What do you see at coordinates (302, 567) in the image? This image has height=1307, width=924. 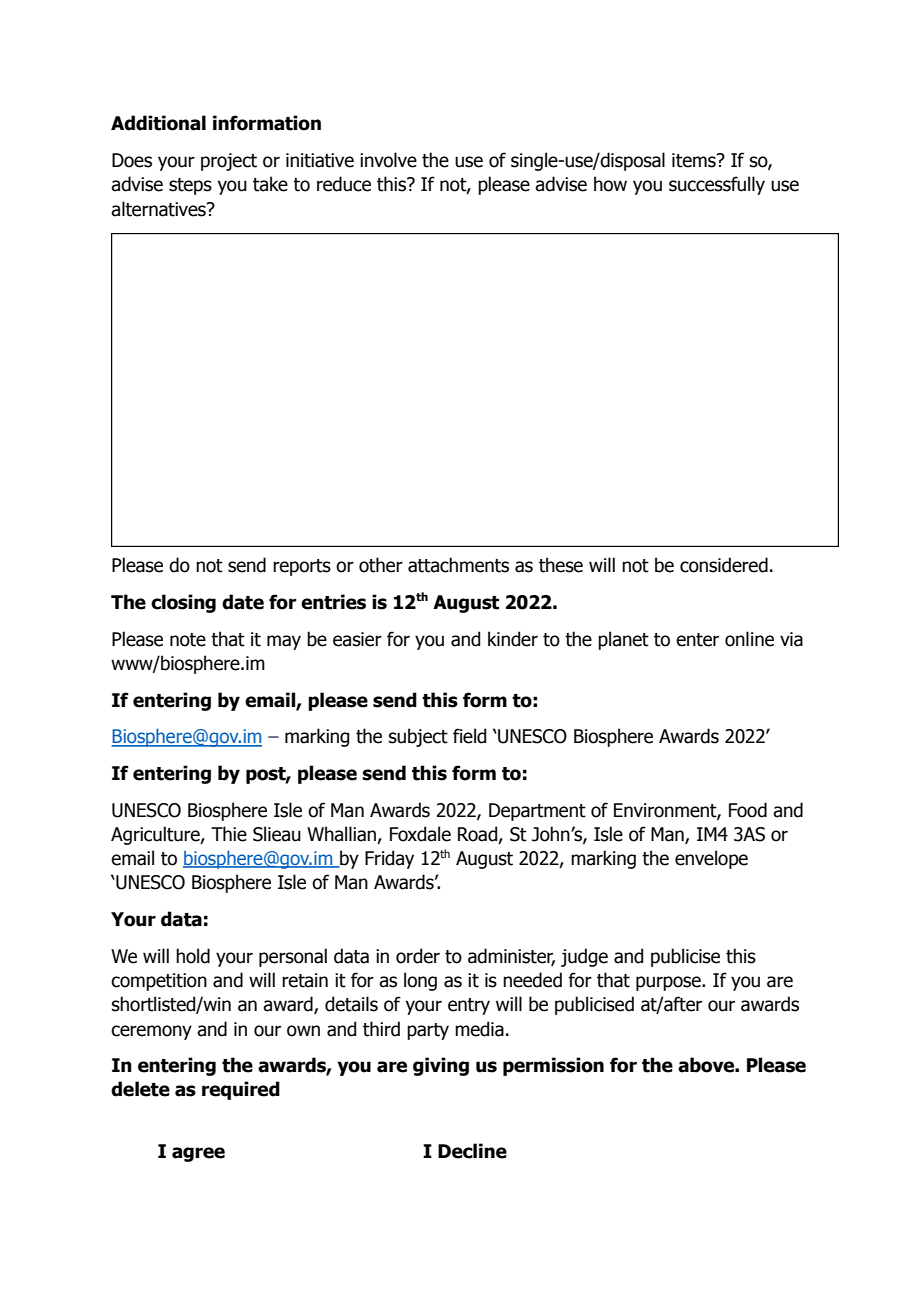 I see `reports` at bounding box center [302, 567].
